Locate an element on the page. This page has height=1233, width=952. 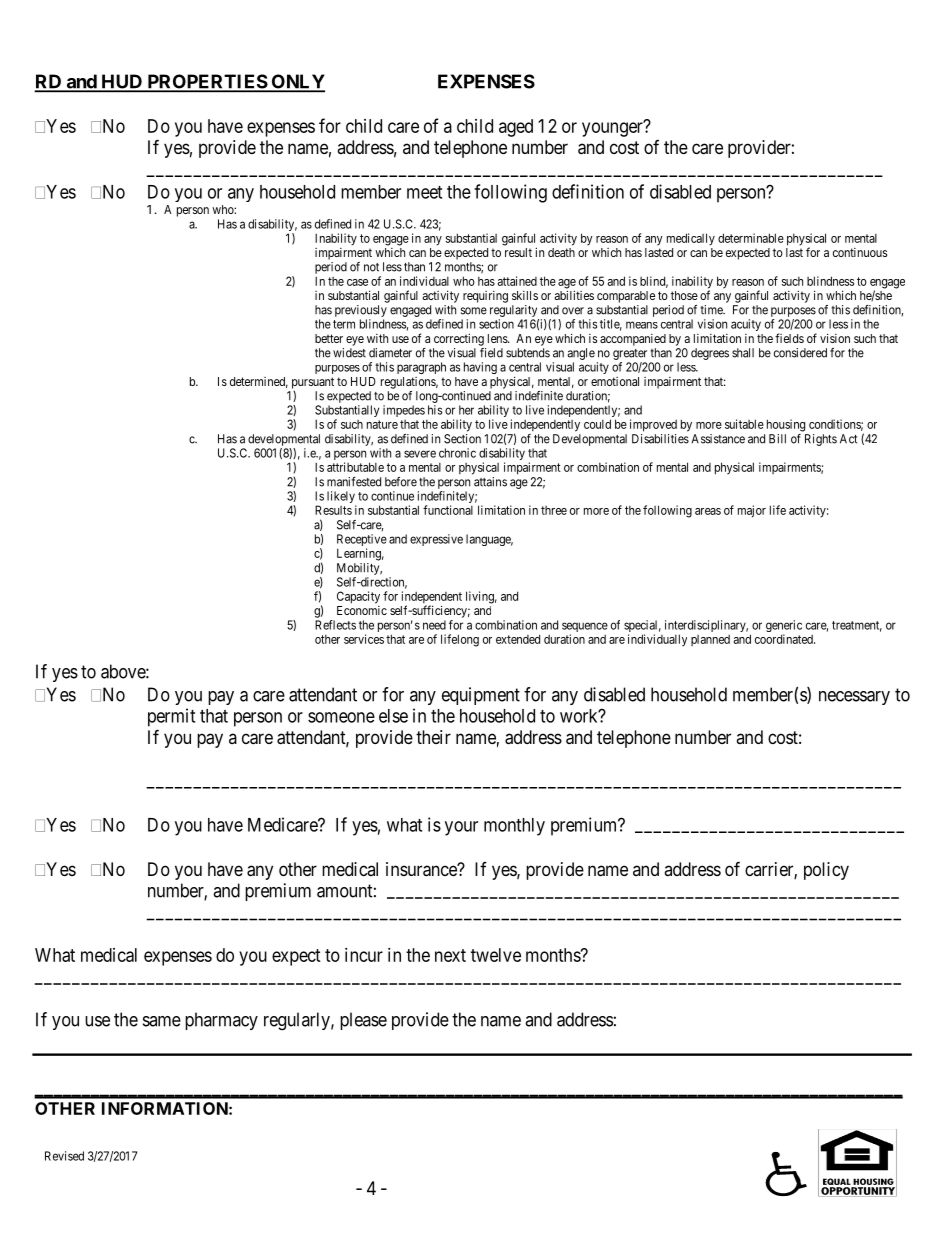
younger is located at coordinates (613, 129).
